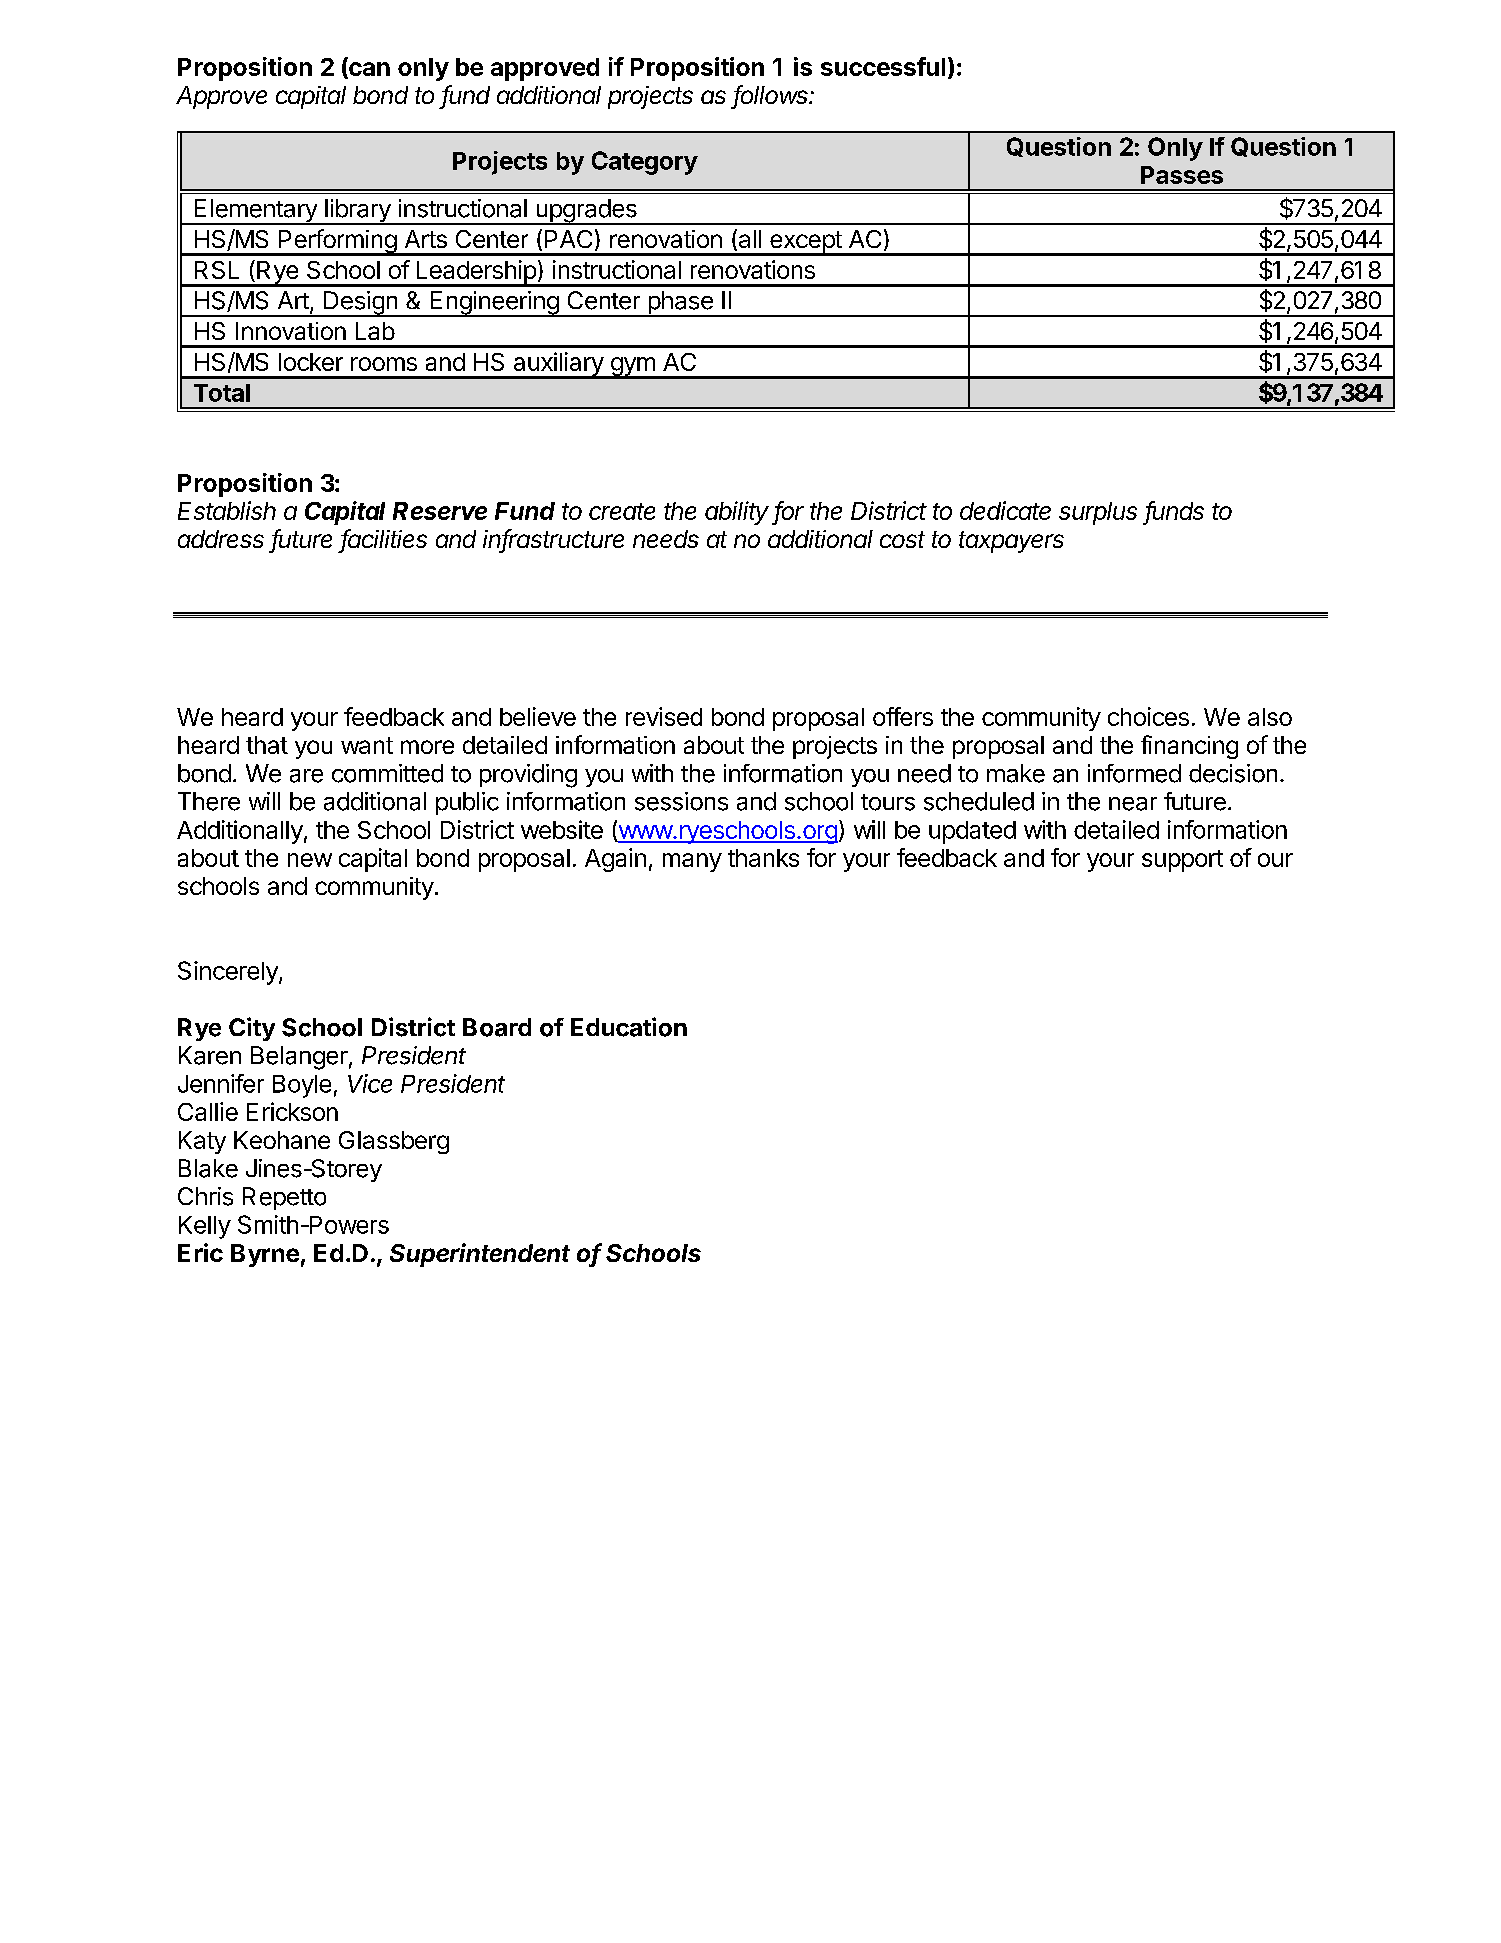 The image size is (1501, 1943). Describe the element at coordinates (265, 1255) in the page. I see `Byrne` at that location.
